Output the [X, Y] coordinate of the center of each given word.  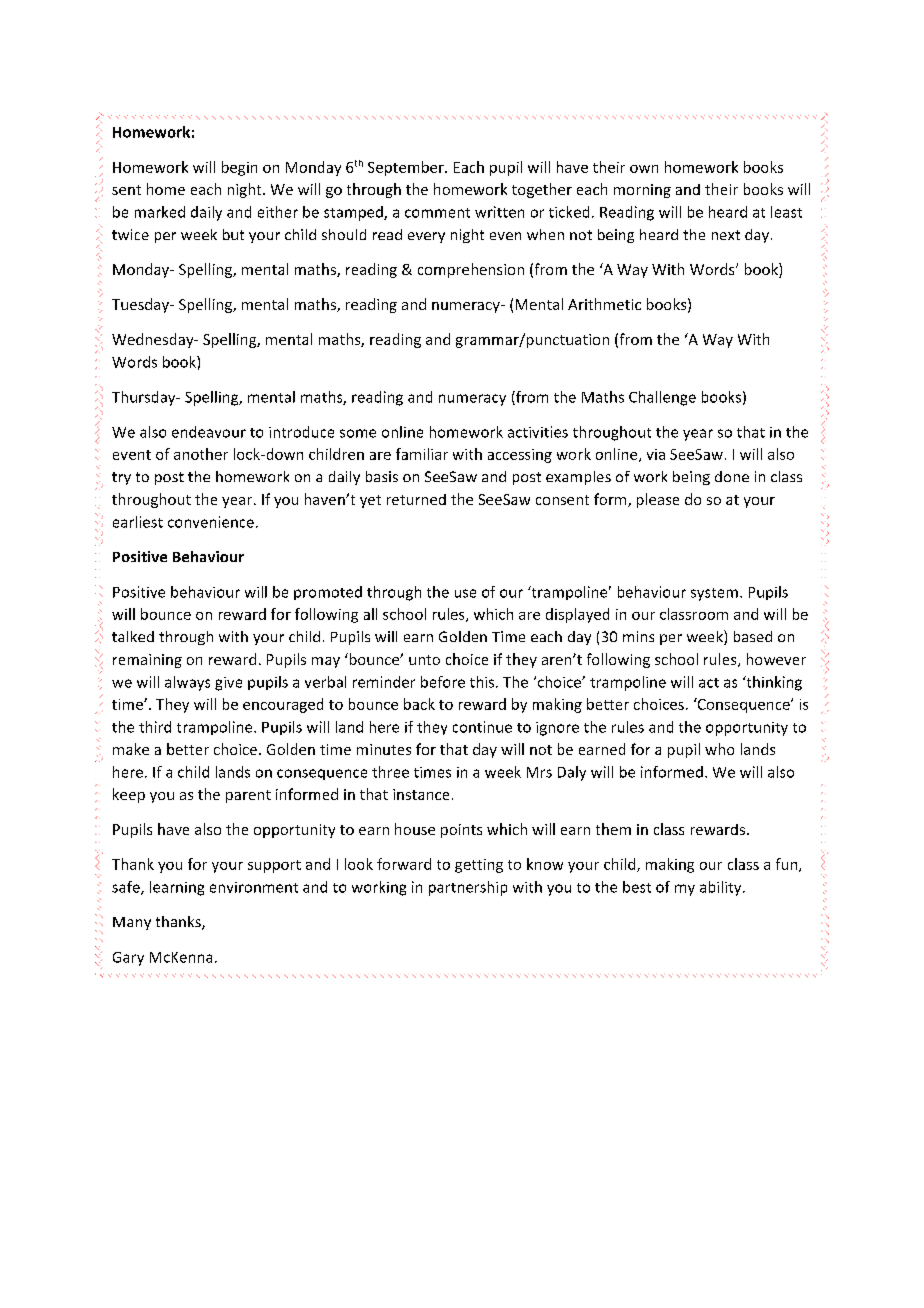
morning [642, 191]
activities [538, 432]
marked [160, 212]
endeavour [209, 432]
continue [482, 727]
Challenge [662, 398]
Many [132, 923]
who [719, 749]
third [155, 727]
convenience [211, 522]
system [714, 594]
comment [437, 213]
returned [416, 499]
